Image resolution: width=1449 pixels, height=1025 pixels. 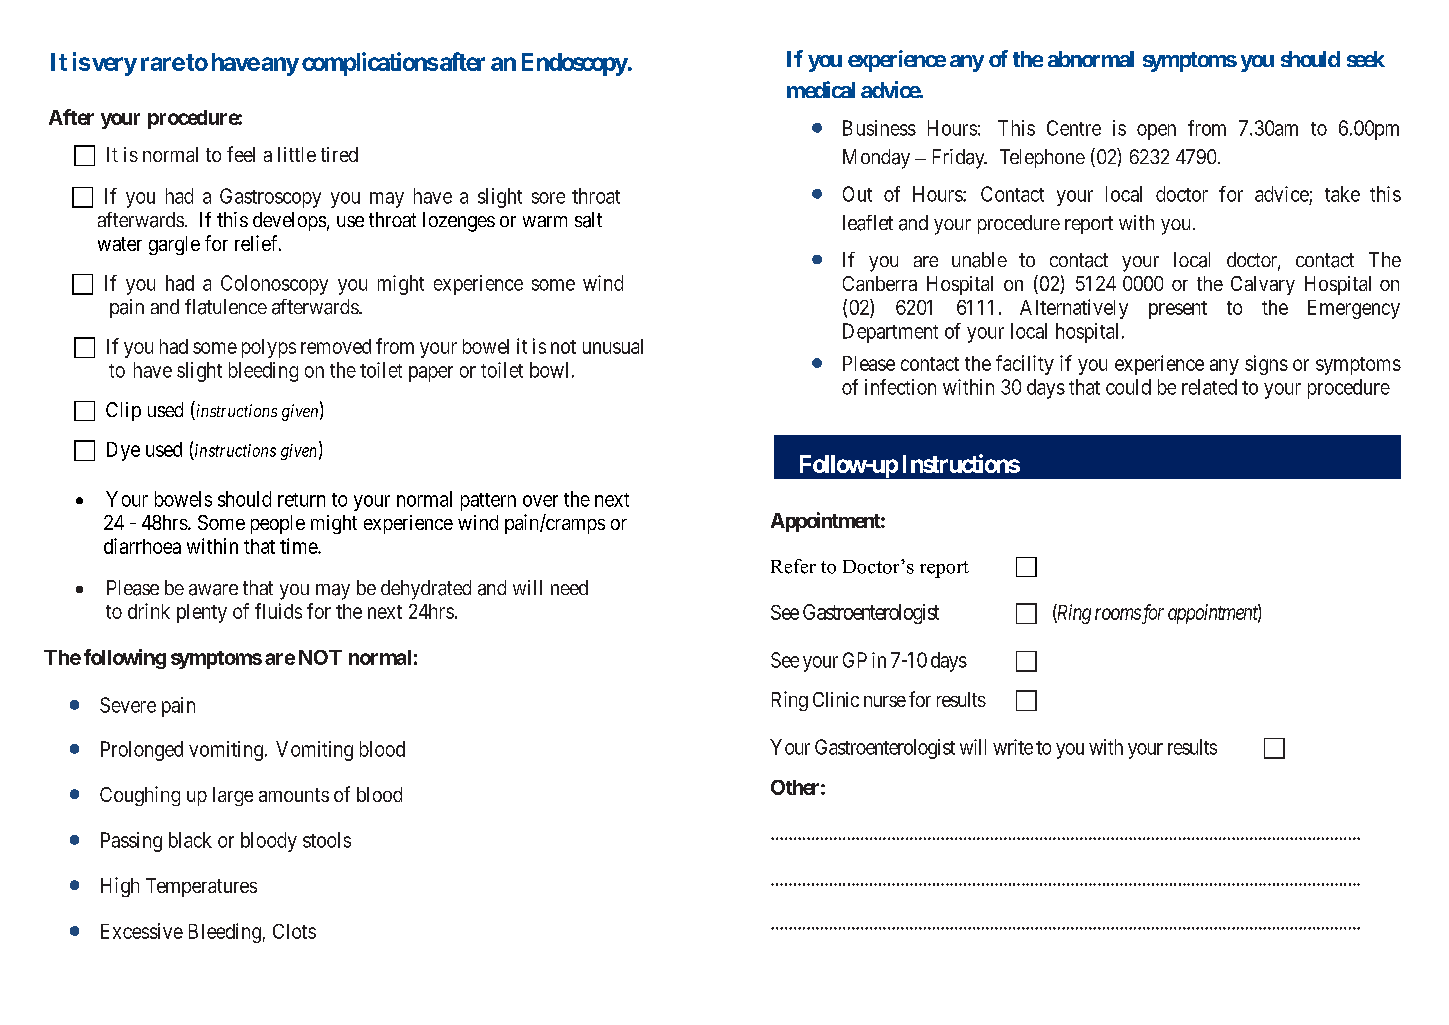 What do you see at coordinates (1156, 132) in the screenshot?
I see `open` at bounding box center [1156, 132].
